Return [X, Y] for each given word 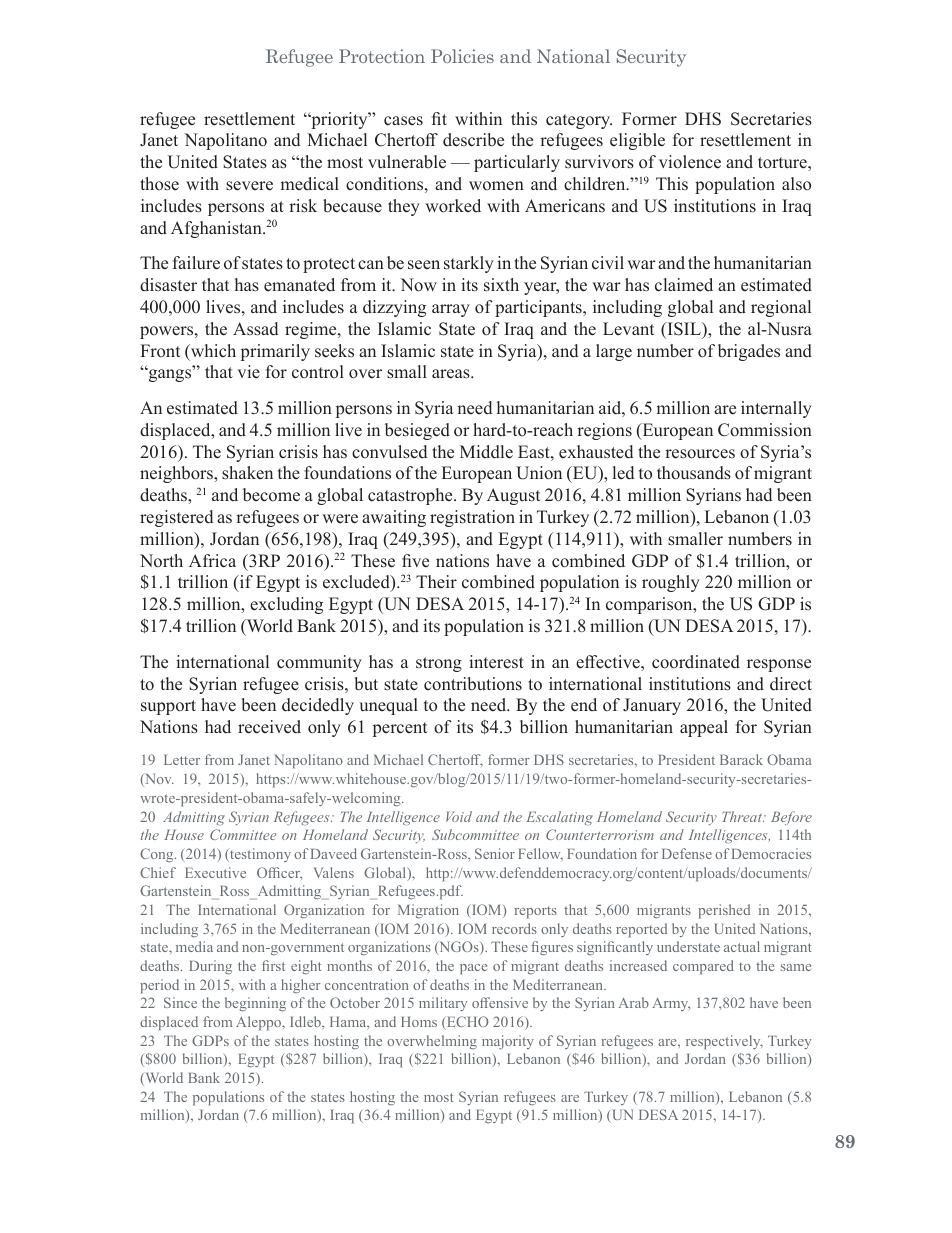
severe [249, 186]
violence [690, 162]
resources [700, 454]
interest [496, 662]
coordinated [696, 662]
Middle [486, 452]
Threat [743, 816]
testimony [259, 855]
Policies [462, 56]
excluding [286, 605]
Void [459, 816]
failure [196, 263]
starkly [469, 264]
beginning [255, 1004]
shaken [247, 473]
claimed [684, 285]
